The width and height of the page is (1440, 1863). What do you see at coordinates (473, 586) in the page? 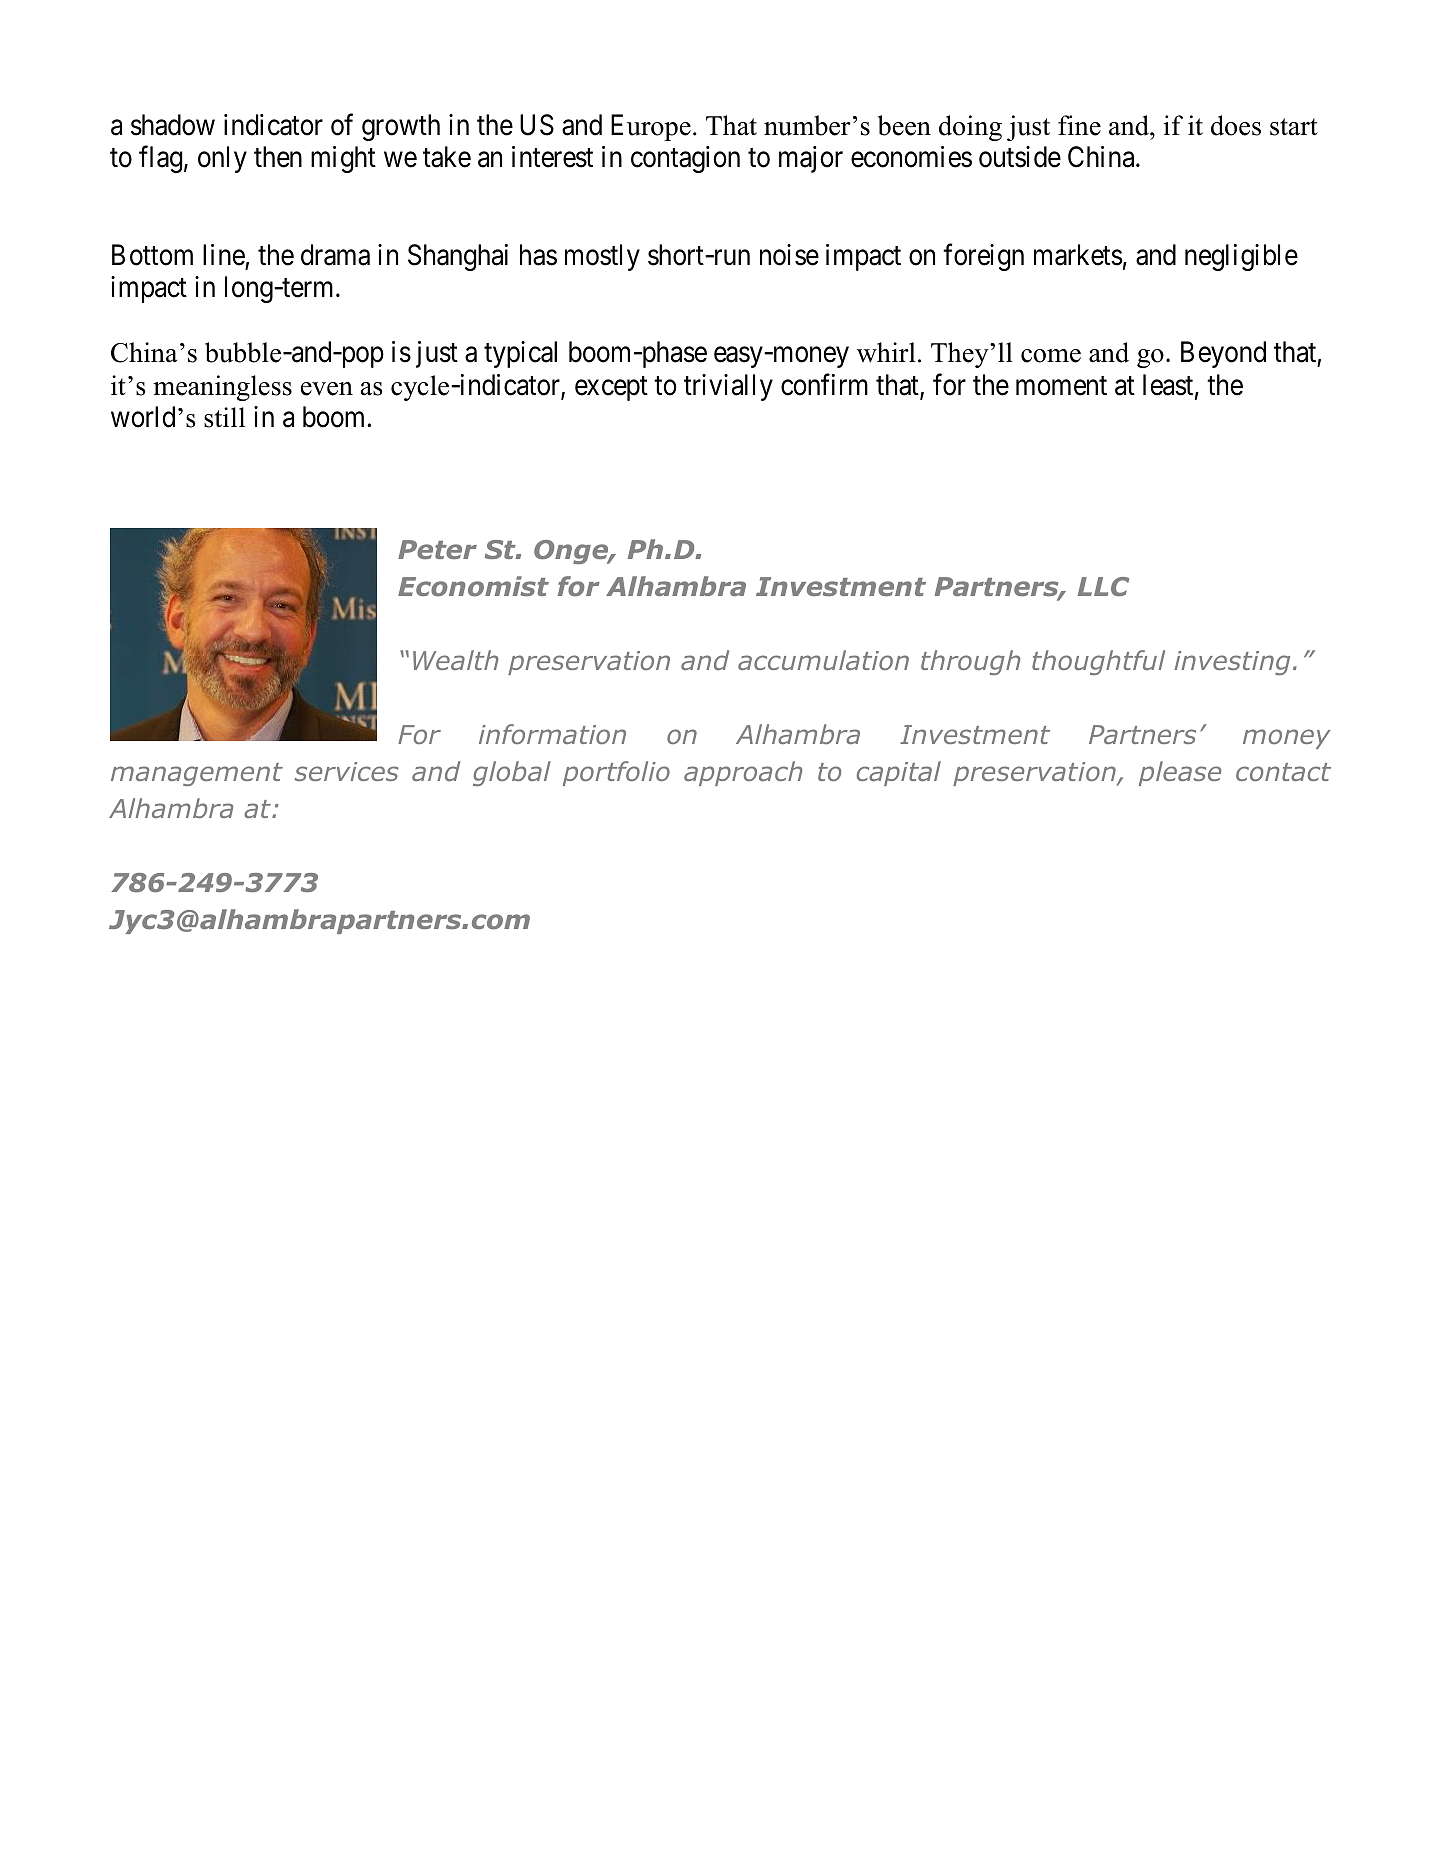
I see `Economist` at bounding box center [473, 586].
